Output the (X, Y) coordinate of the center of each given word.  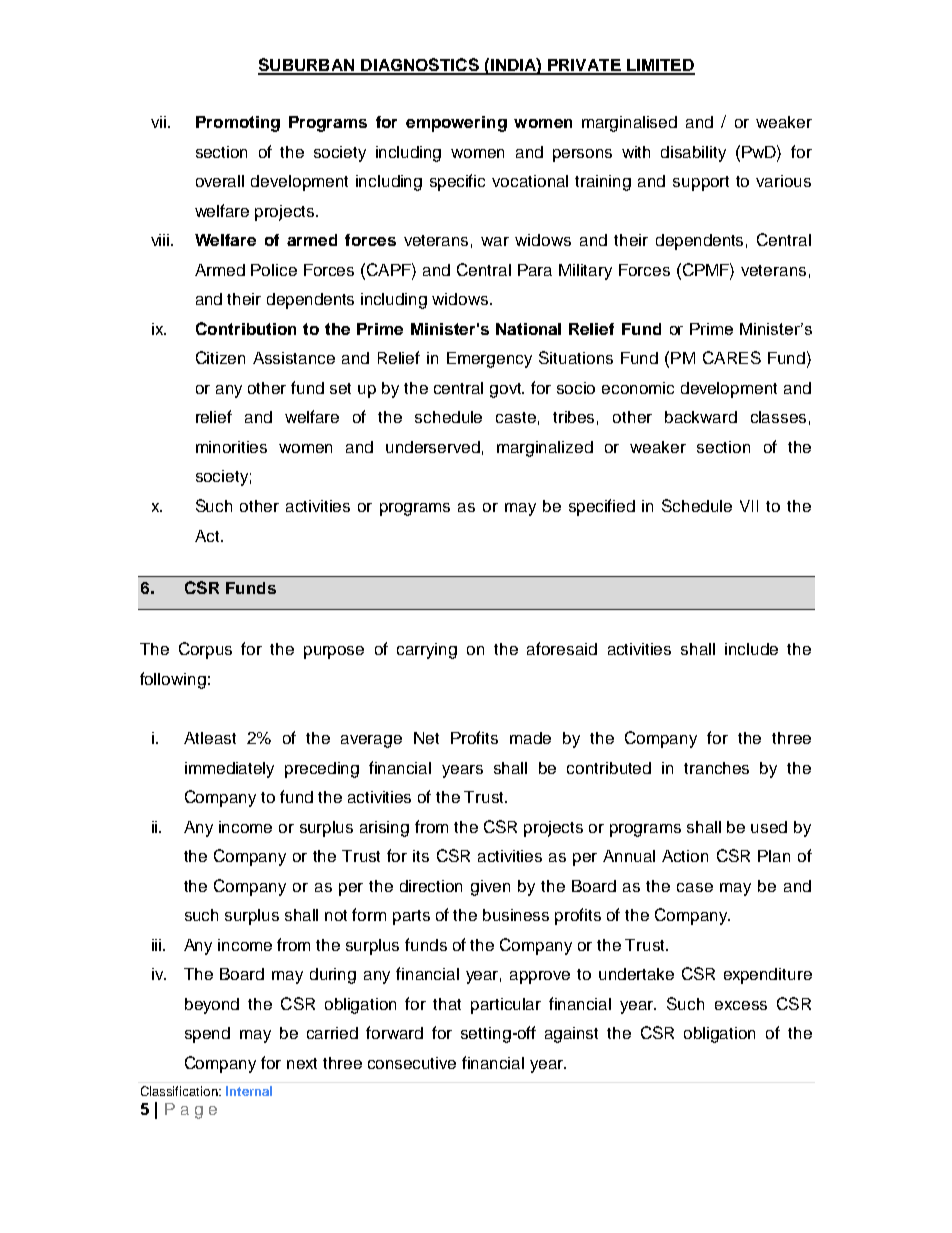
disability (693, 154)
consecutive (412, 1063)
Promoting (238, 124)
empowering (456, 124)
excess (741, 1005)
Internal (249, 1091)
